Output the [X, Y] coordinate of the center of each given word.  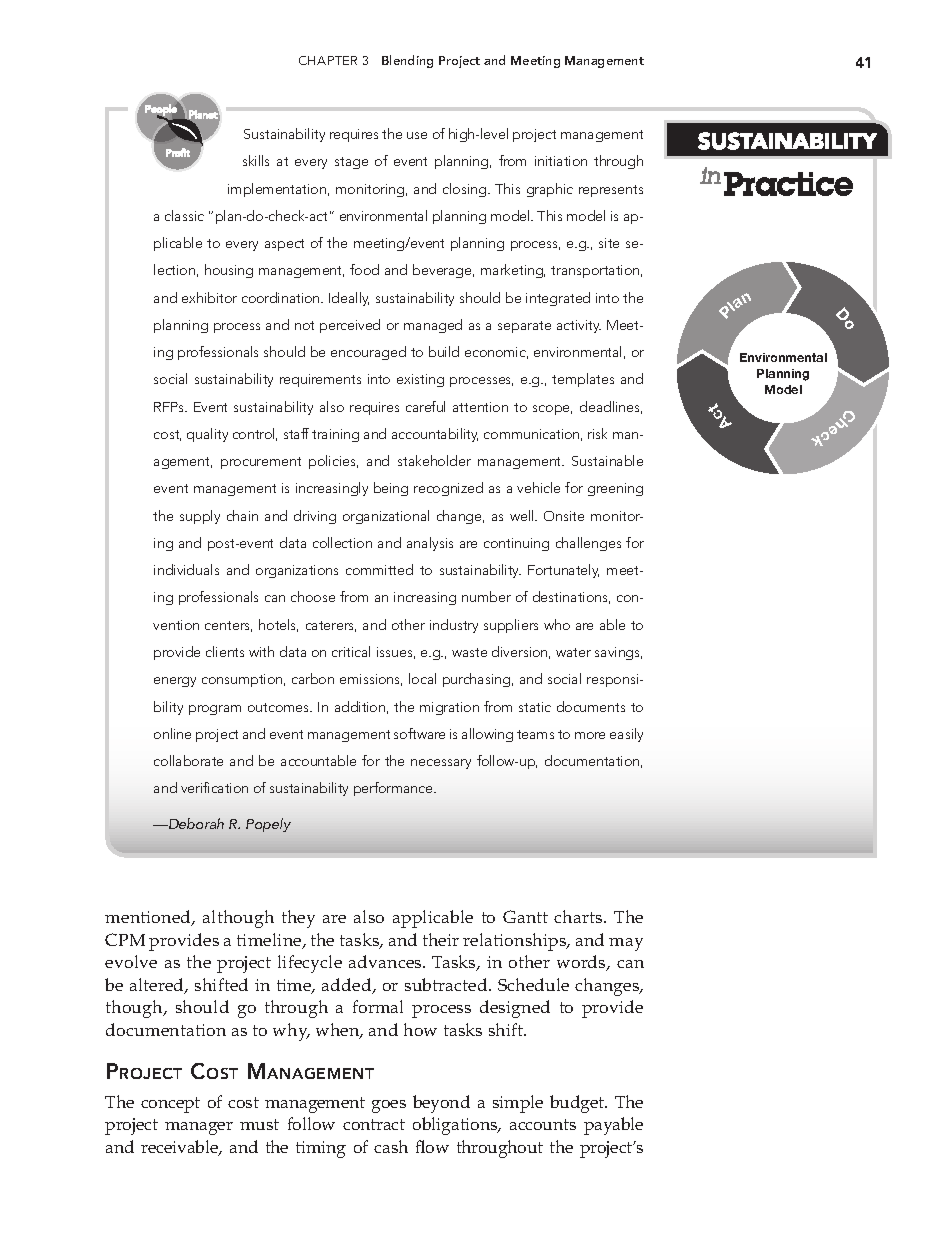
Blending [407, 61]
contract [374, 1124]
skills [256, 160]
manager [199, 1128]
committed [379, 569]
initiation [561, 161]
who [557, 624]
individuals [186, 569]
